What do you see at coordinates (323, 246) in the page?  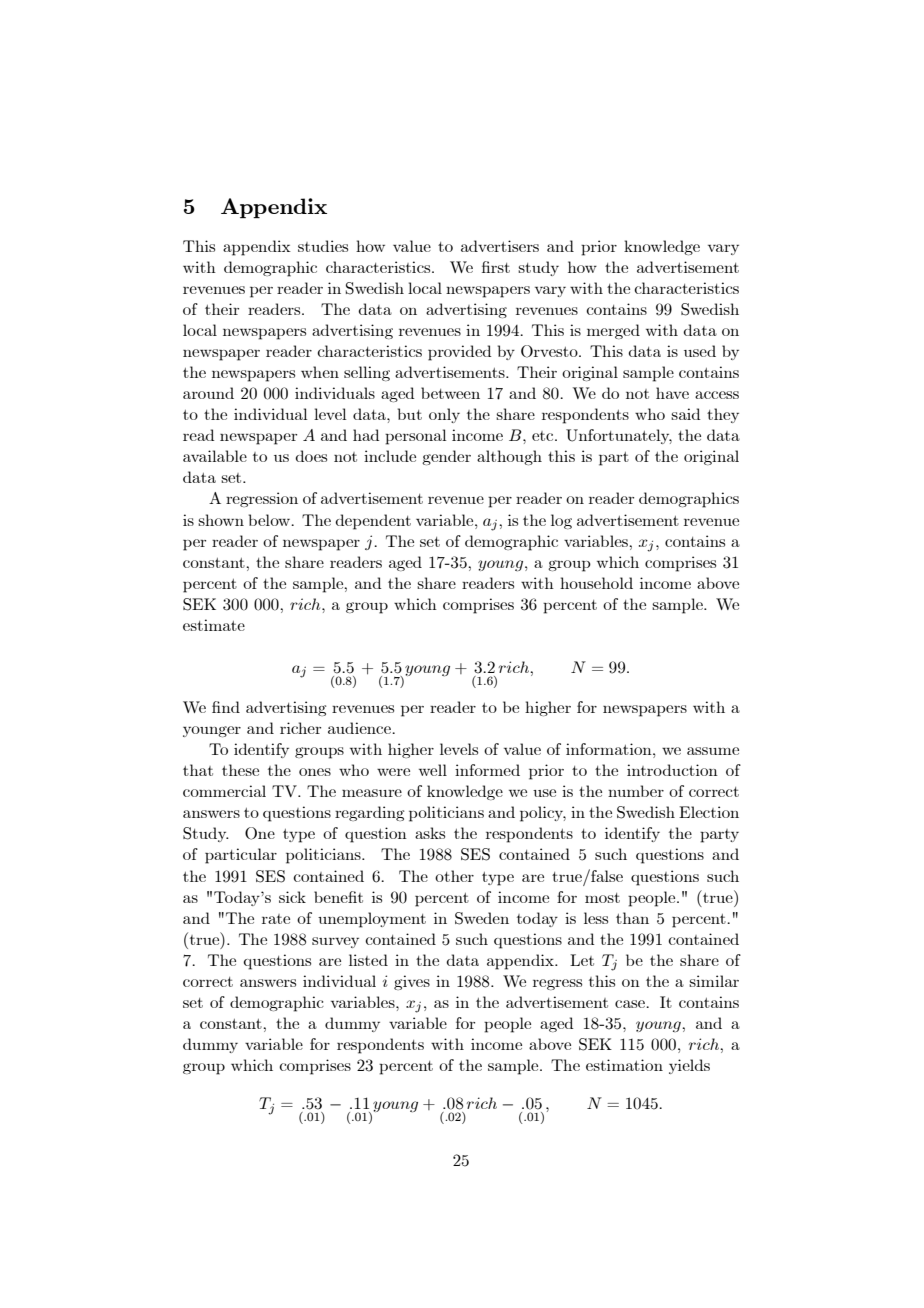 I see `studies` at bounding box center [323, 246].
